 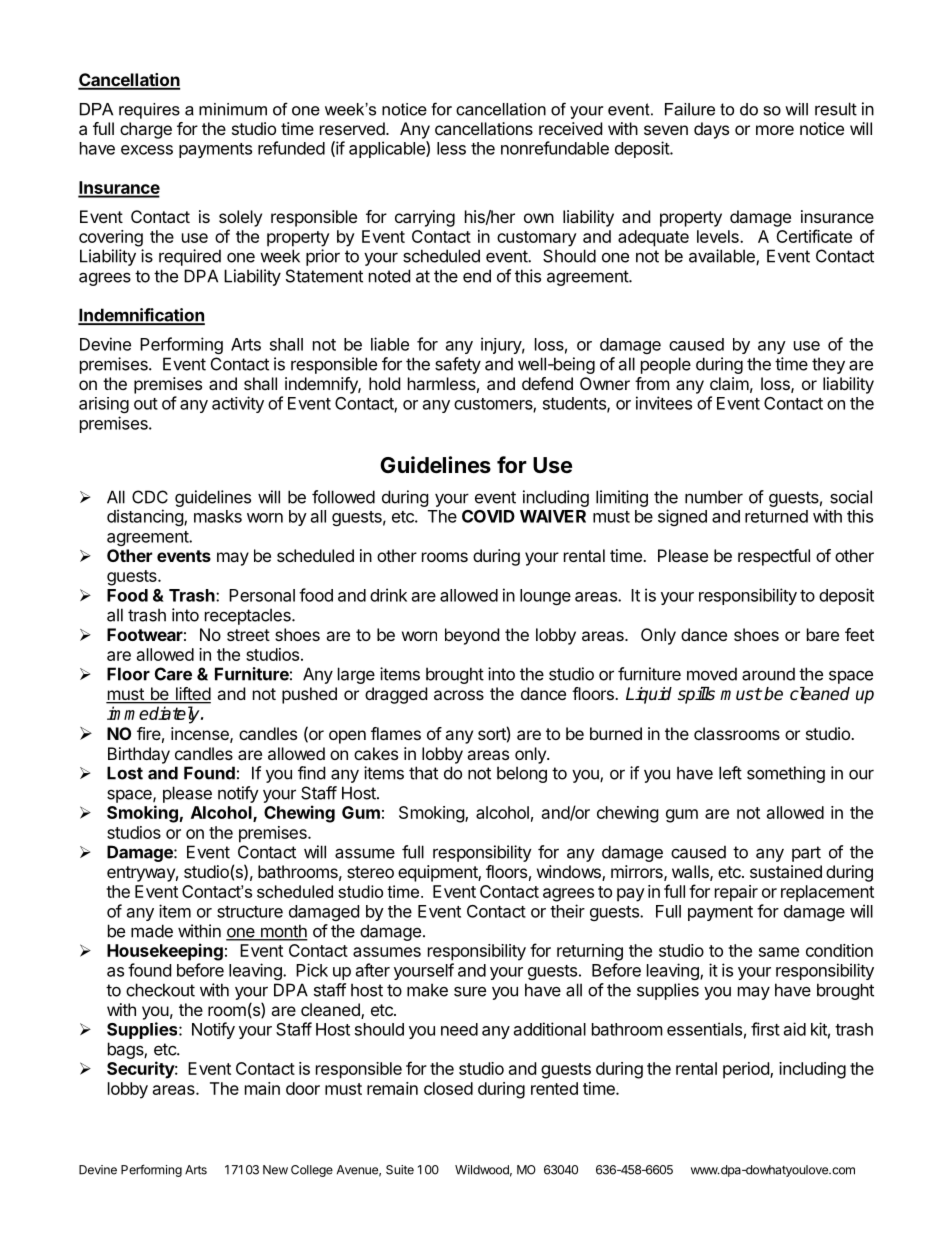 I want to click on around, so click(x=768, y=674).
